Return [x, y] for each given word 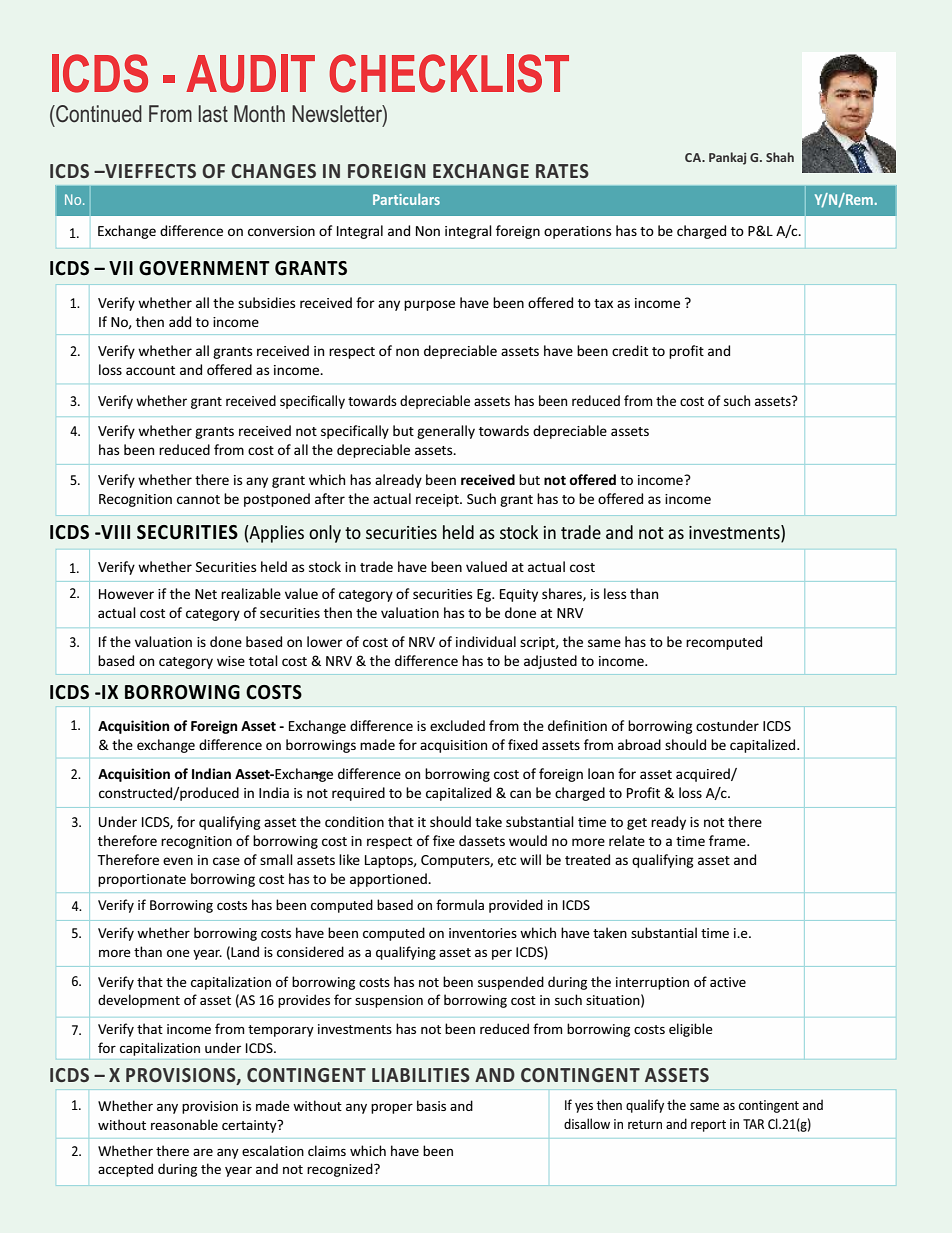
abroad [639, 744]
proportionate [142, 880]
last [213, 114]
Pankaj [727, 158]
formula [460, 904]
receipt [438, 500]
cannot [198, 499]
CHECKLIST [449, 73]
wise [231, 661]
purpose [429, 305]
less [615, 593]
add [180, 321]
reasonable [184, 1124]
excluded [457, 725]
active [728, 982]
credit [630, 350]
